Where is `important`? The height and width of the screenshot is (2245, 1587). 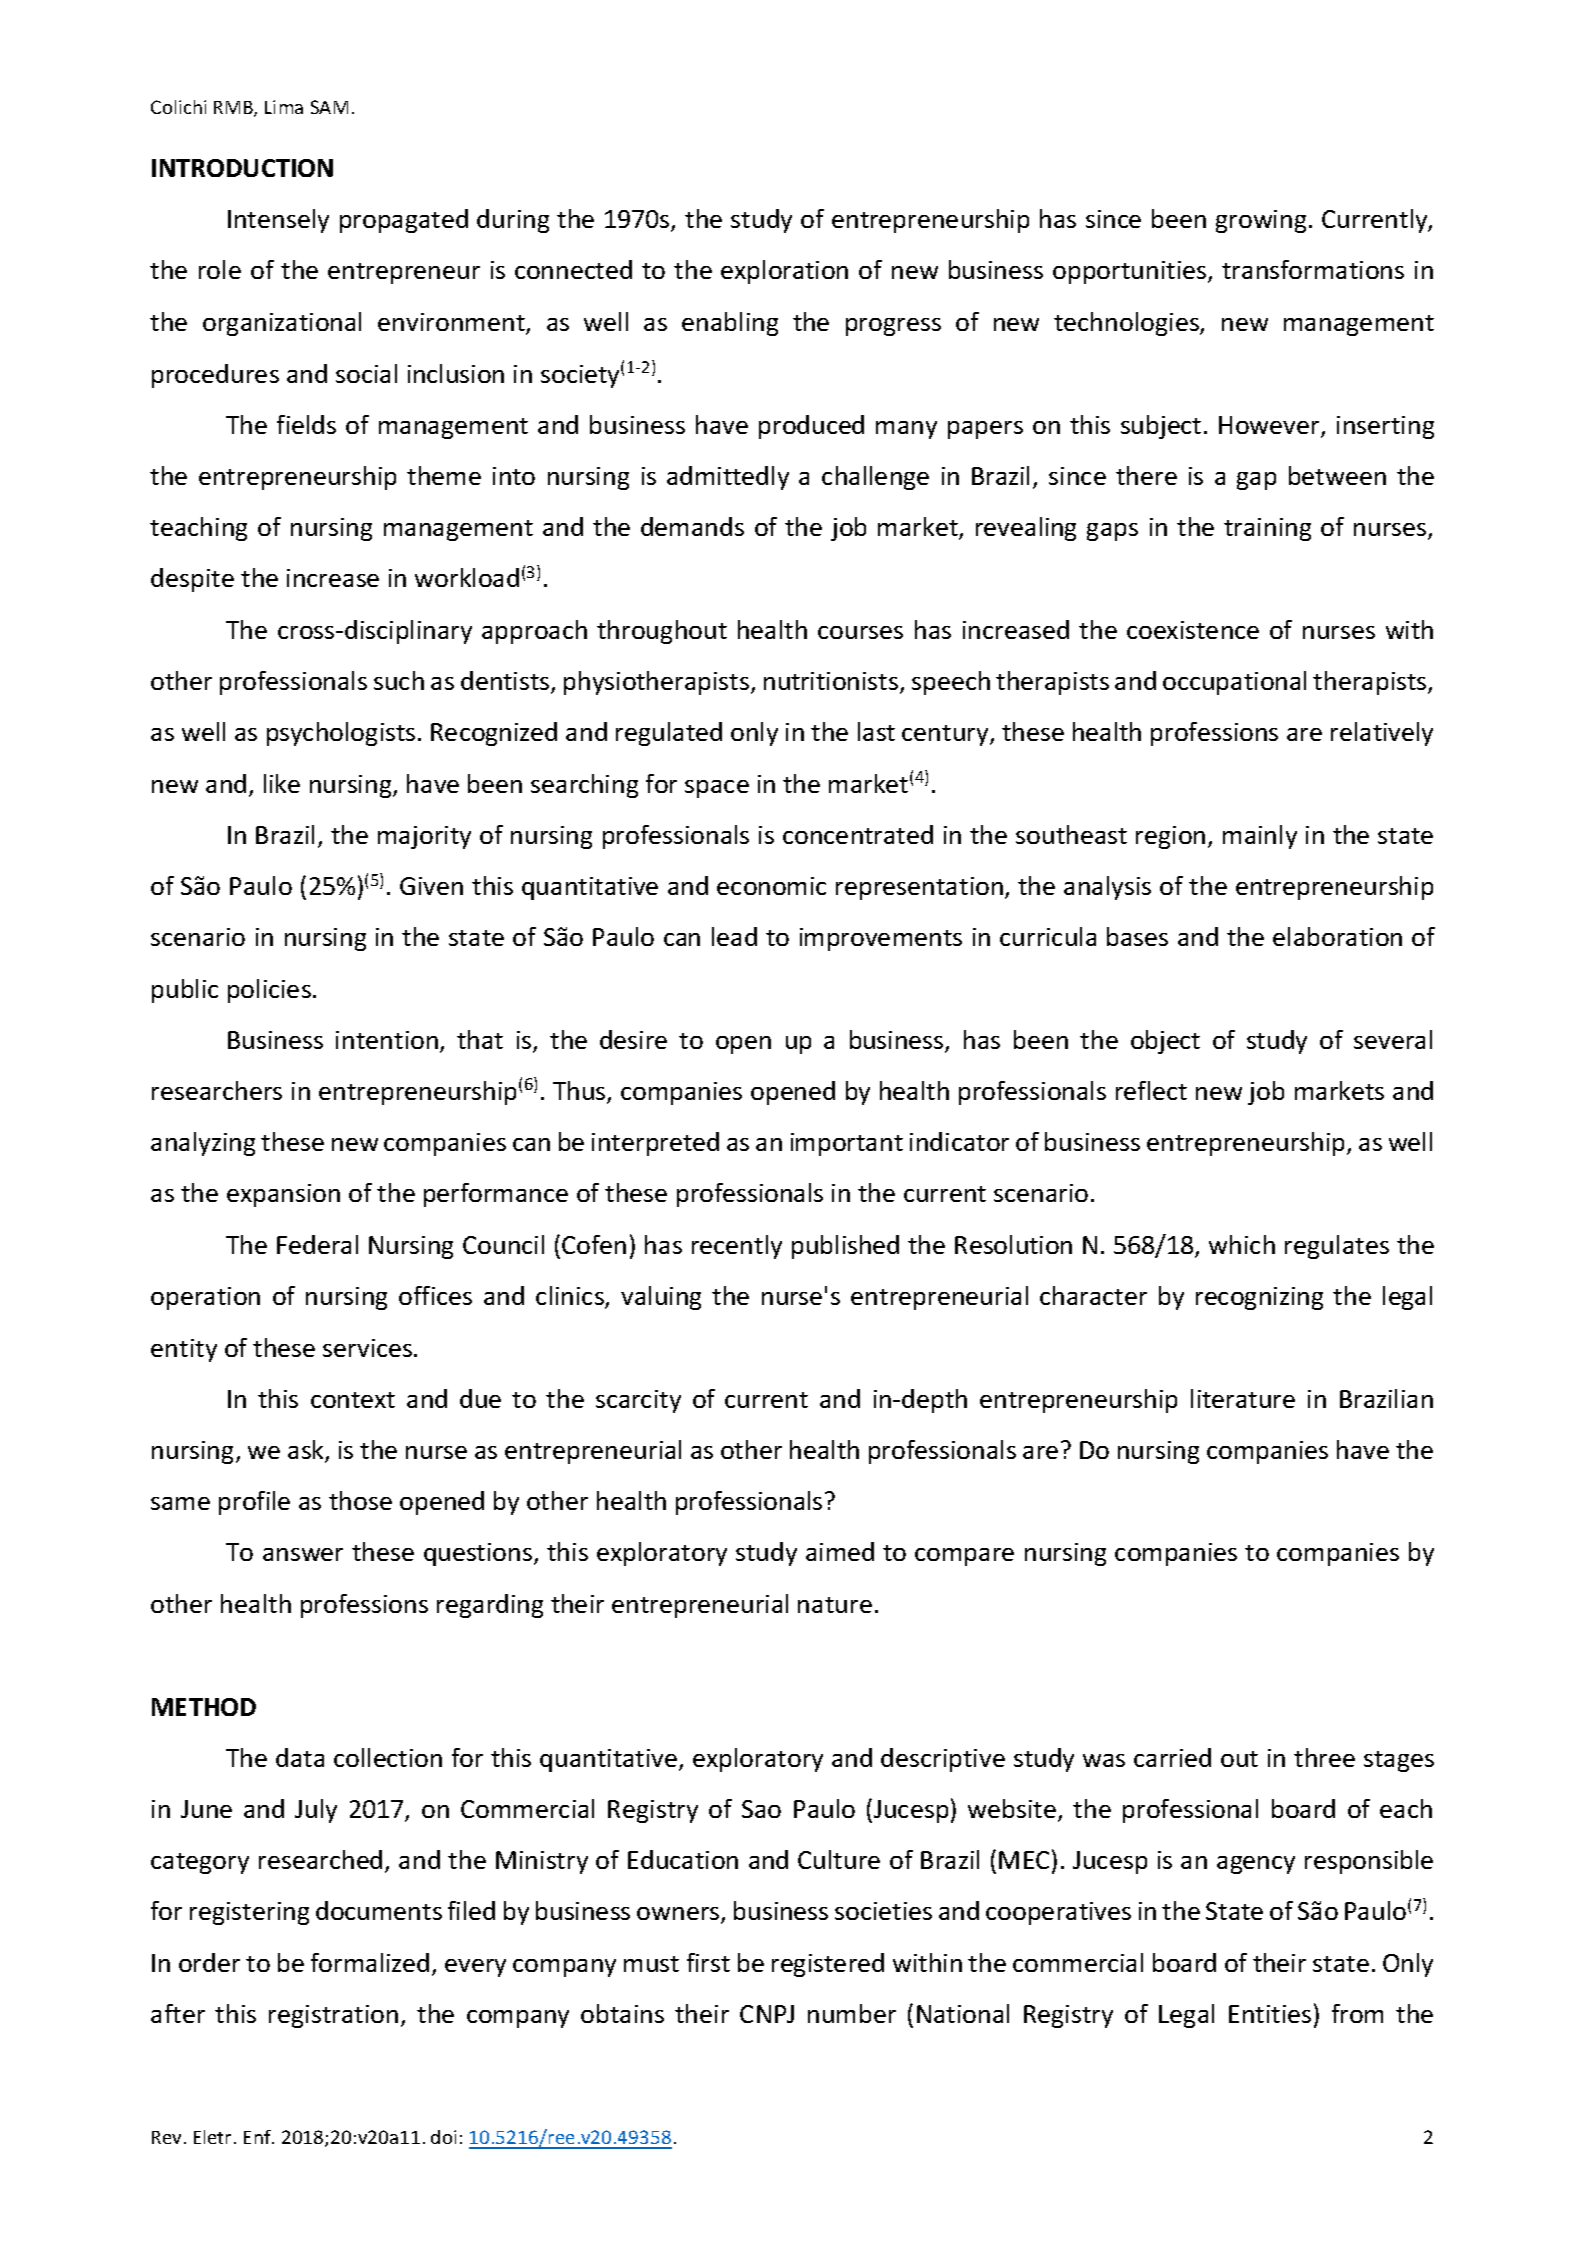 important is located at coordinates (847, 1144).
